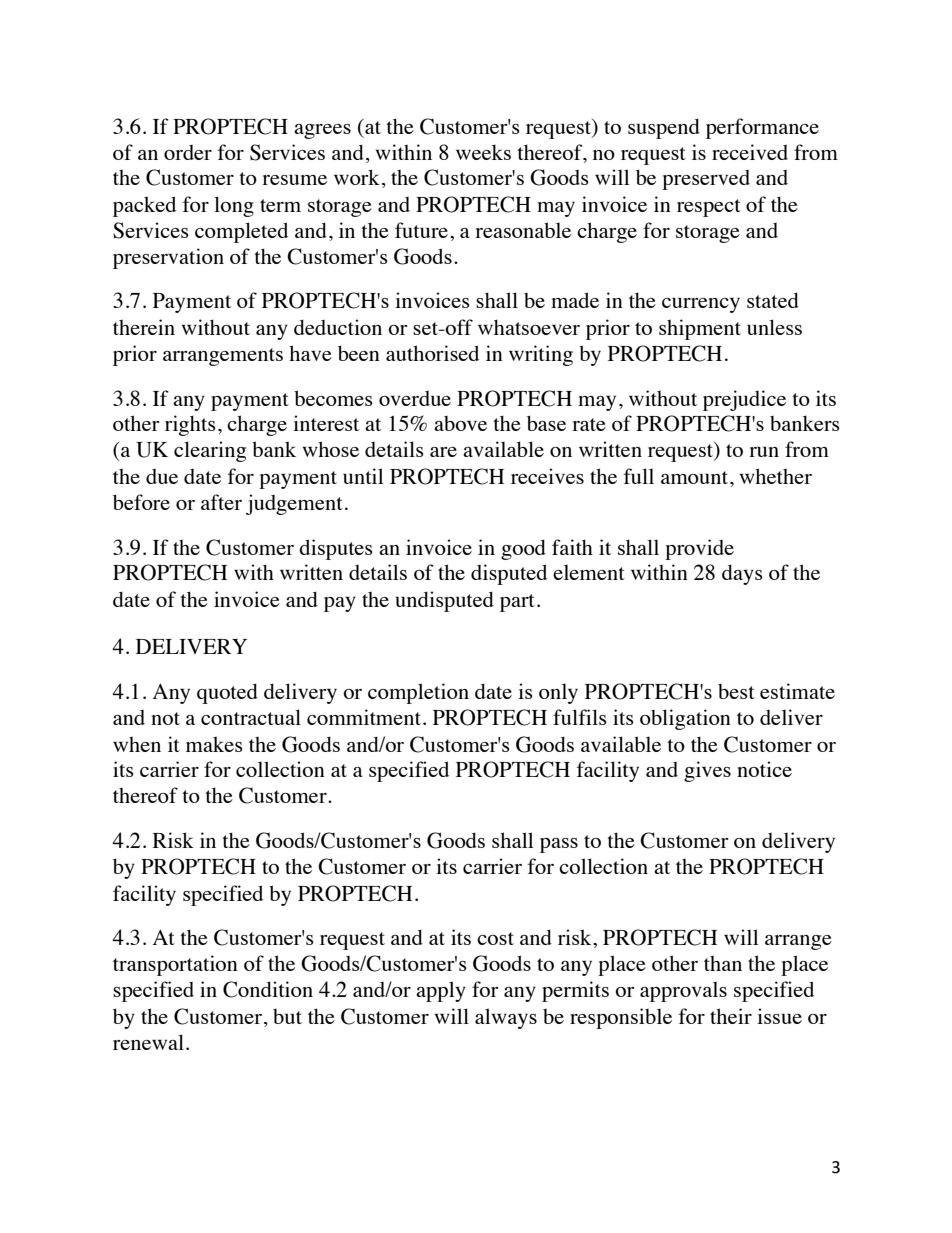 The height and width of the document is (1233, 952). I want to click on Condition, so click(268, 989).
